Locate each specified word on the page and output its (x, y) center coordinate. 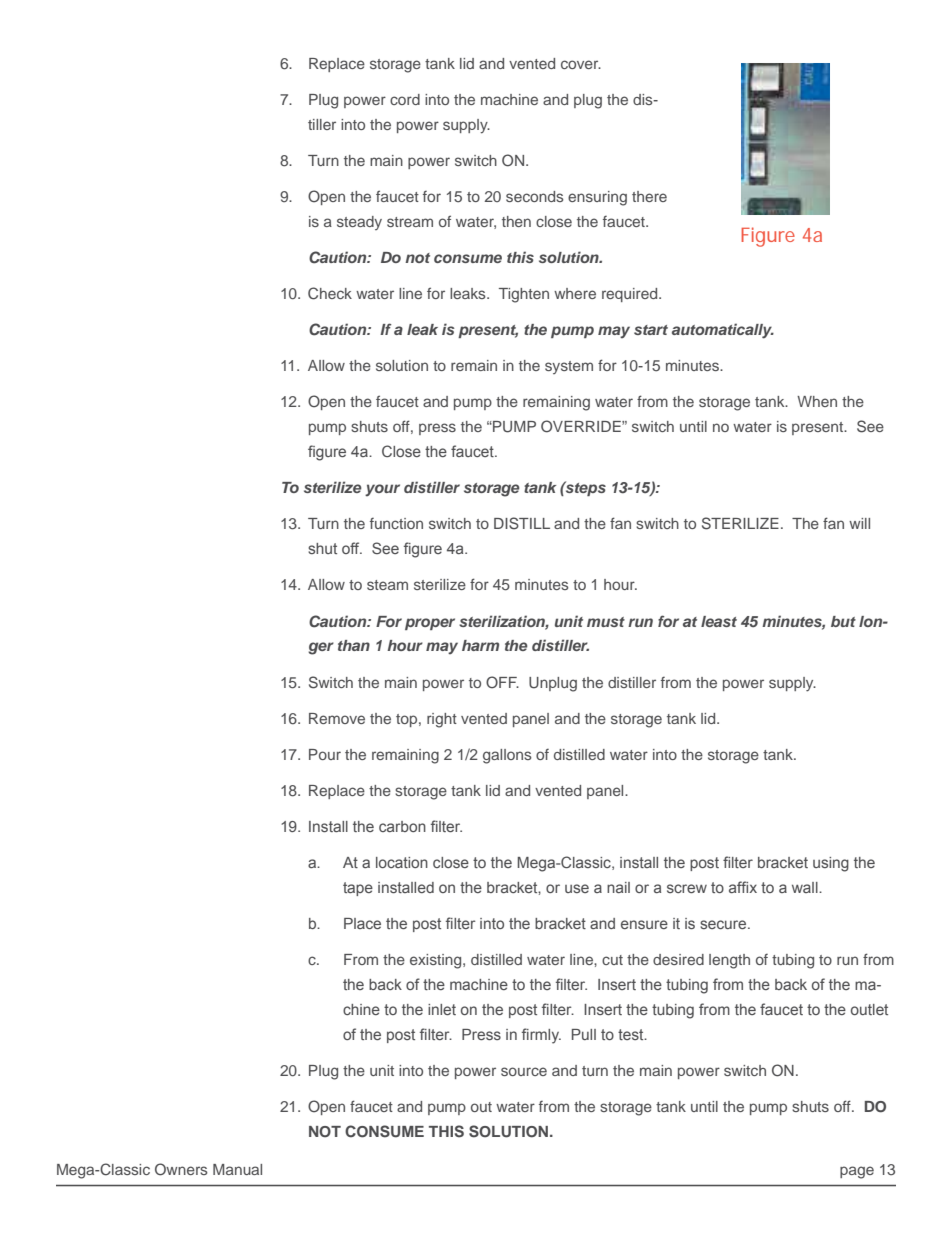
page (857, 1172)
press (437, 429)
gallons (507, 756)
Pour (325, 754)
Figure (768, 237)
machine (509, 99)
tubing (793, 961)
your (382, 490)
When (817, 401)
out (481, 1107)
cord (405, 99)
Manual (237, 1169)
